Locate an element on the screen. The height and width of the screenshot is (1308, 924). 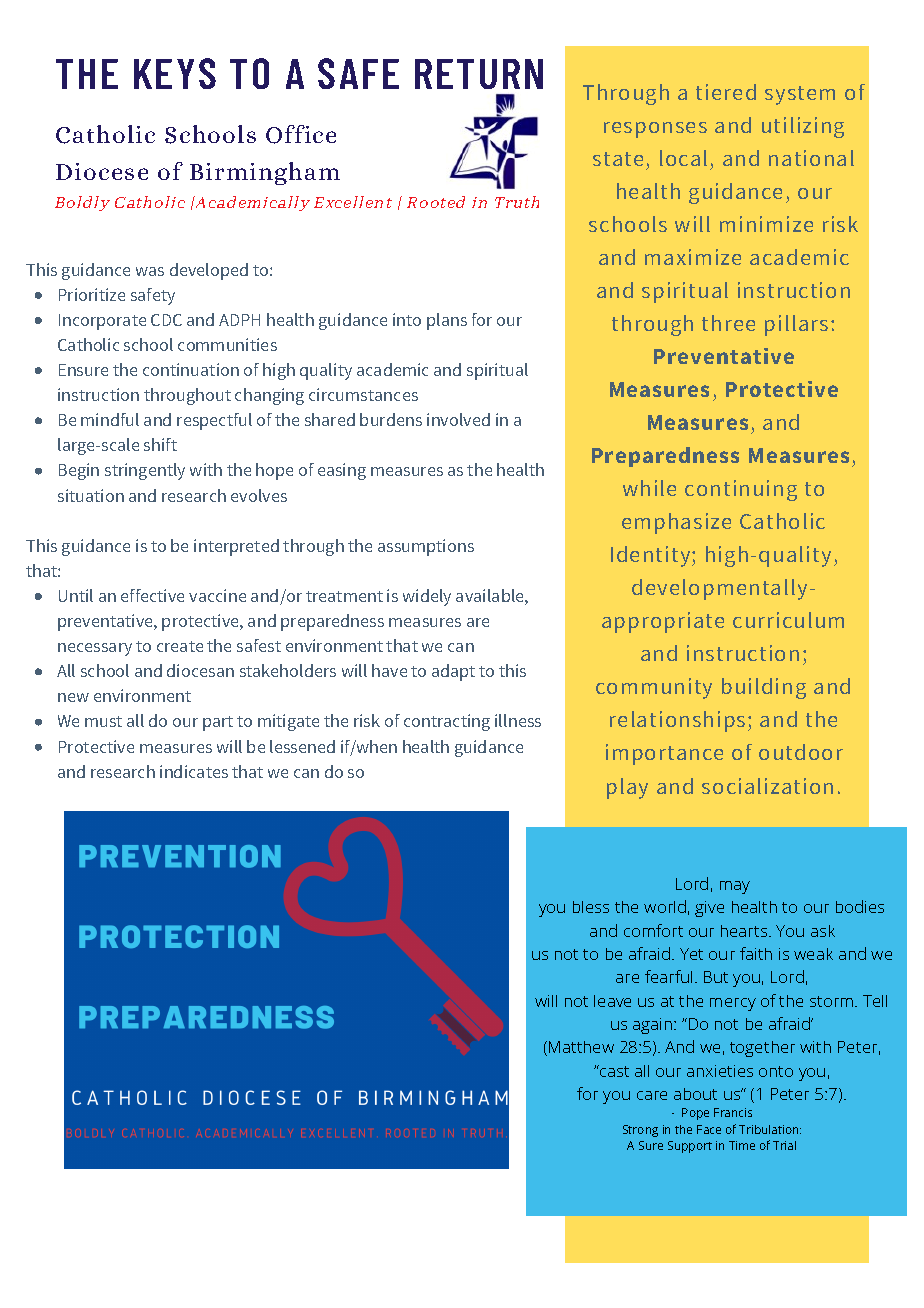
Matthew is located at coordinates (581, 1047).
